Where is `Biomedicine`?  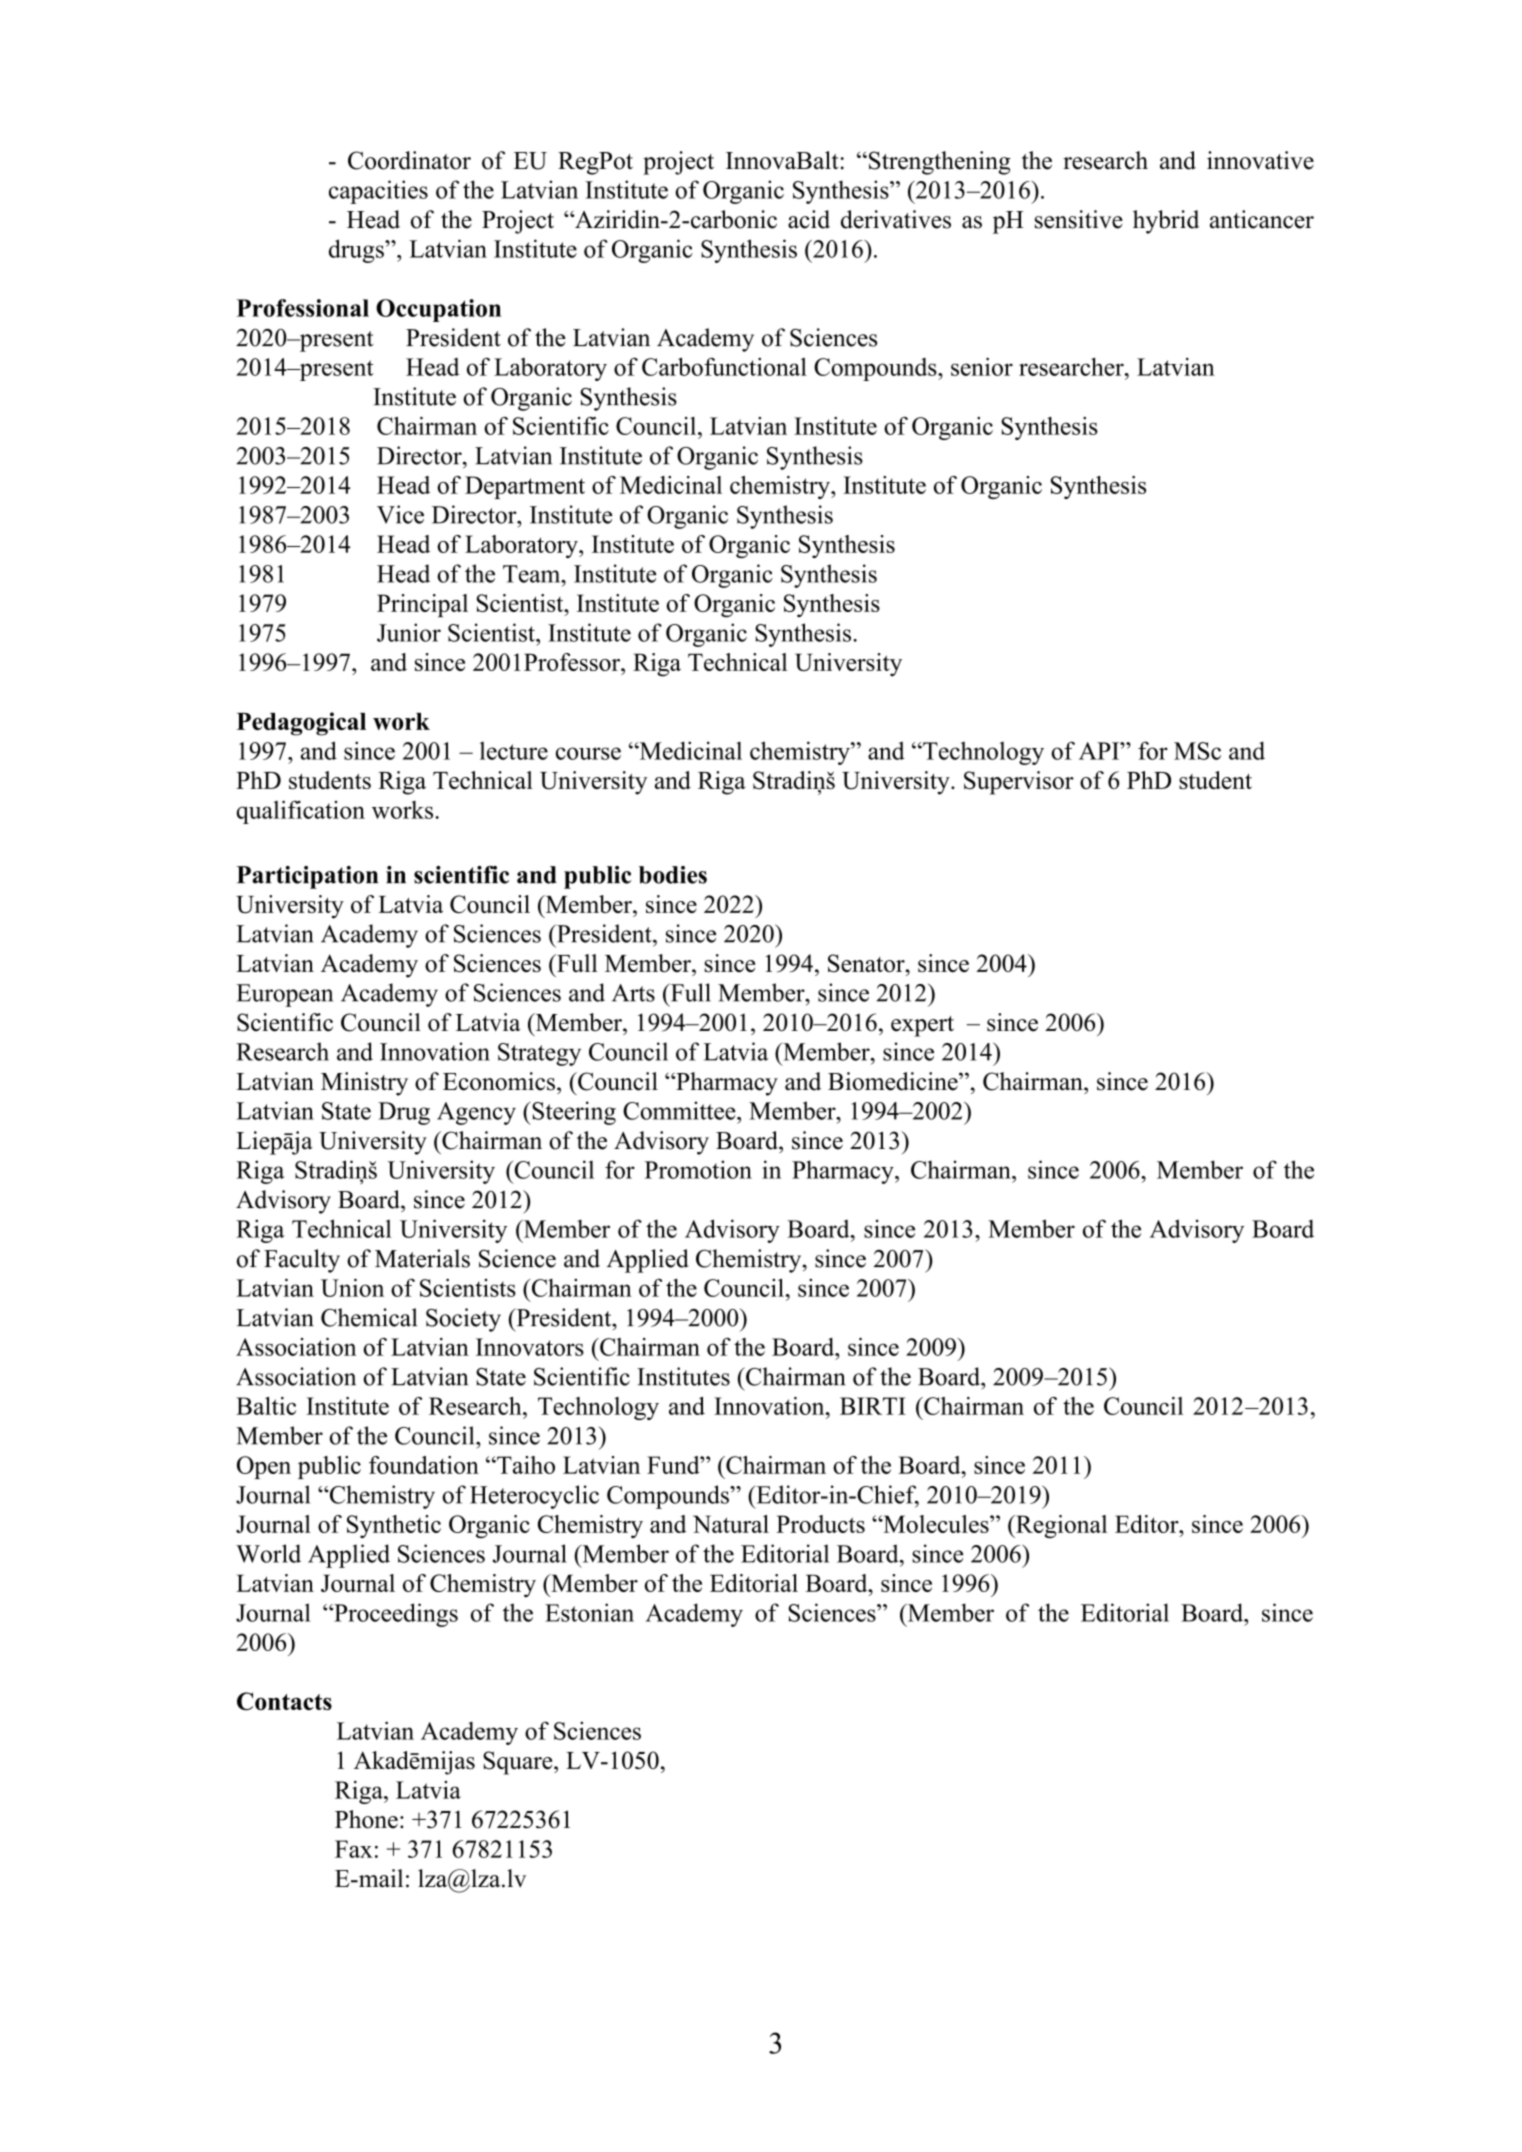 Biomedicine is located at coordinates (894, 1081).
